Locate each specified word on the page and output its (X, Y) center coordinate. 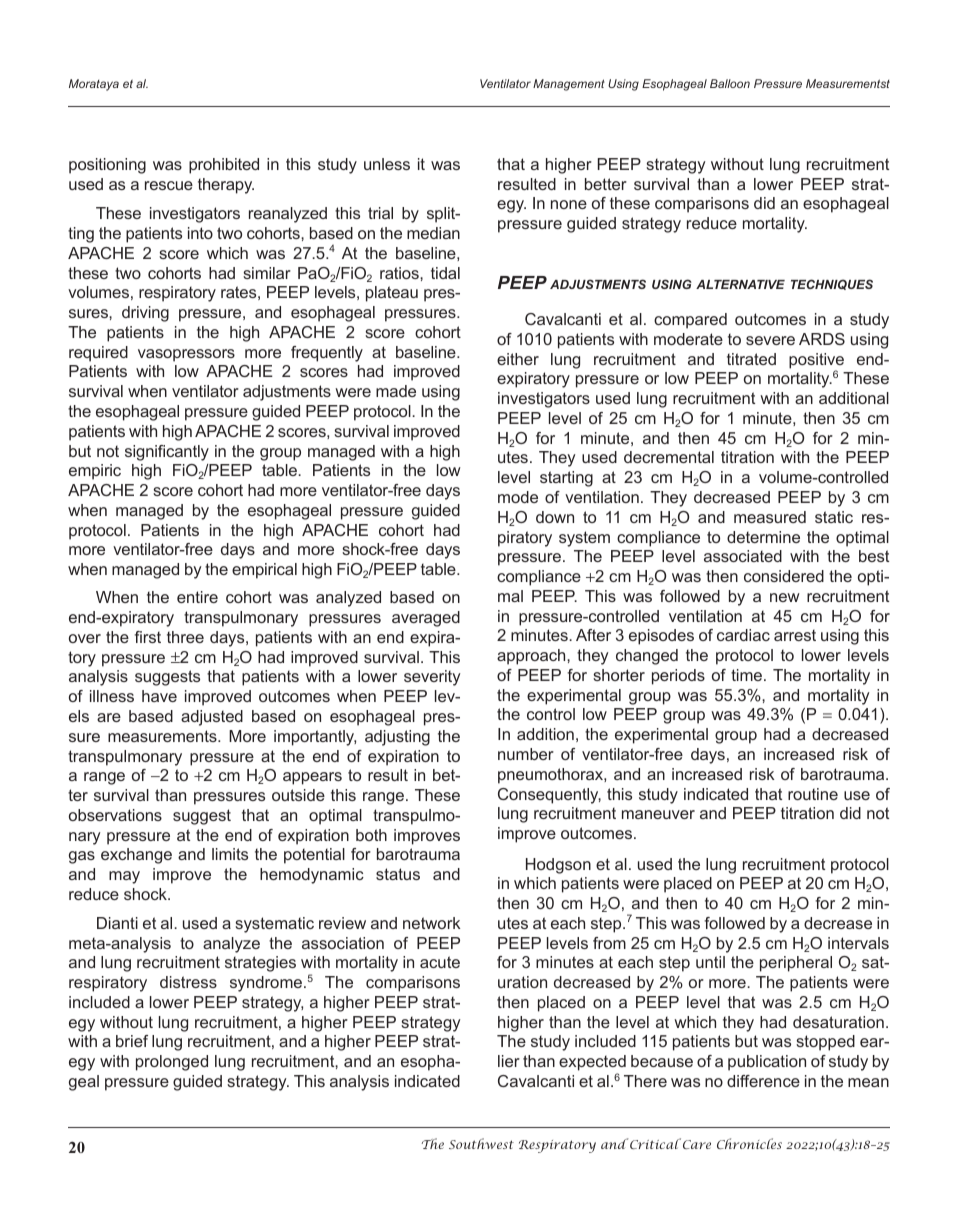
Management (569, 85)
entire (197, 597)
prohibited (224, 166)
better (606, 184)
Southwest (481, 1143)
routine (813, 794)
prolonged (172, 1063)
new (785, 597)
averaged (426, 619)
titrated (751, 359)
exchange (136, 856)
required (98, 354)
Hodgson (558, 866)
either (518, 359)
